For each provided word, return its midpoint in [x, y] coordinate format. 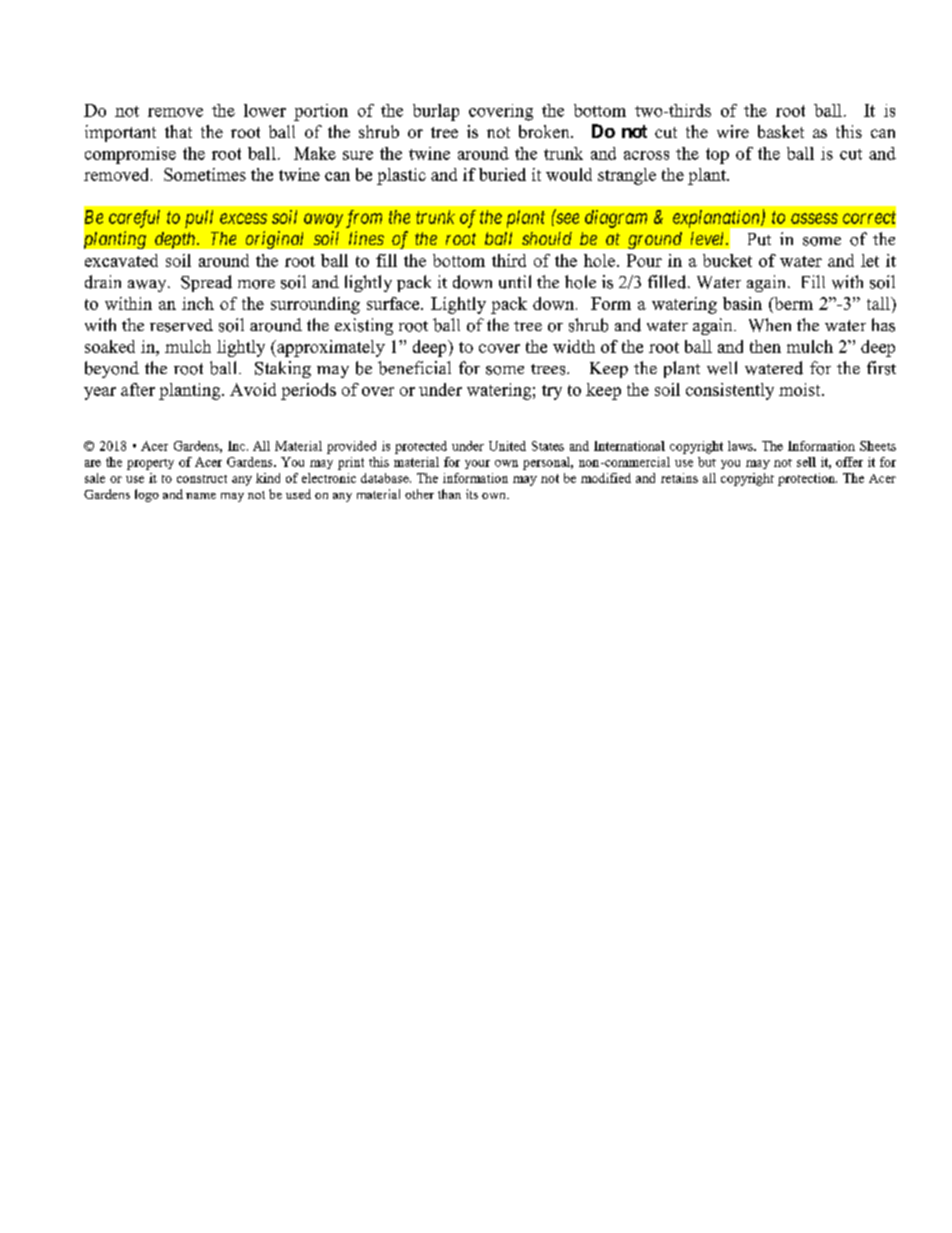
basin [742, 303]
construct [202, 479]
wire [733, 131]
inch [198, 303]
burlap [436, 112]
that [178, 131]
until [515, 282]
